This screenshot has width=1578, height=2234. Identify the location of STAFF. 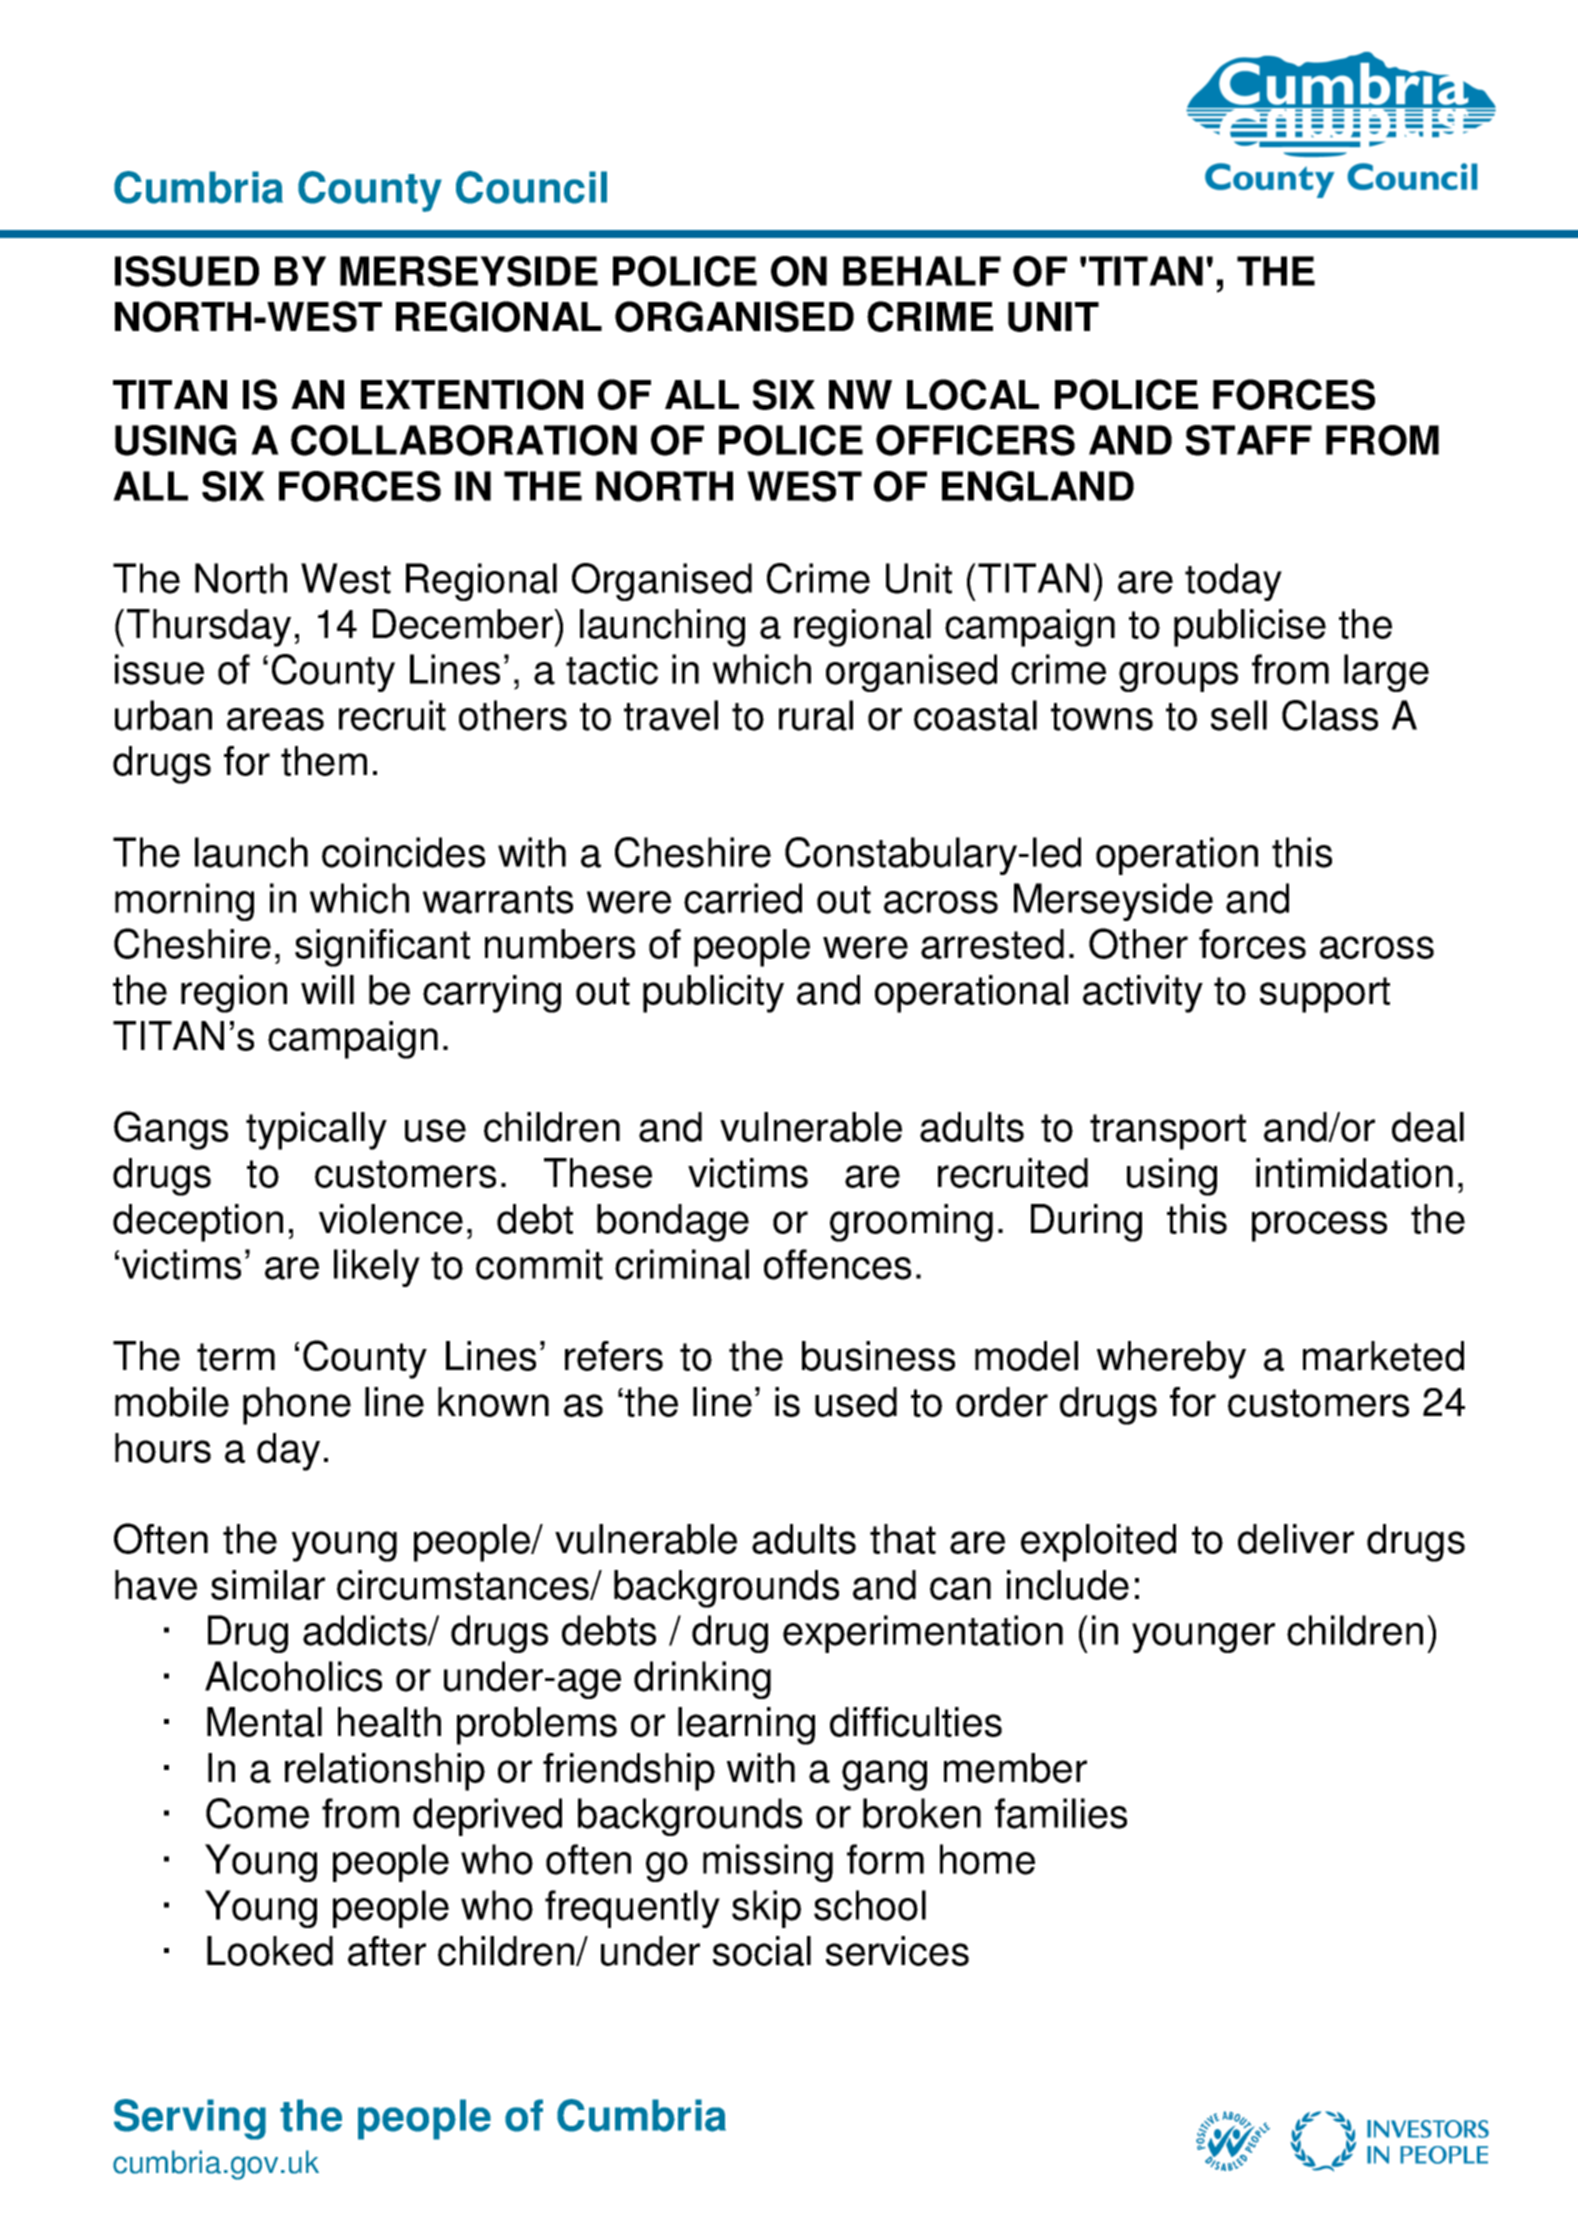
(1249, 440).
